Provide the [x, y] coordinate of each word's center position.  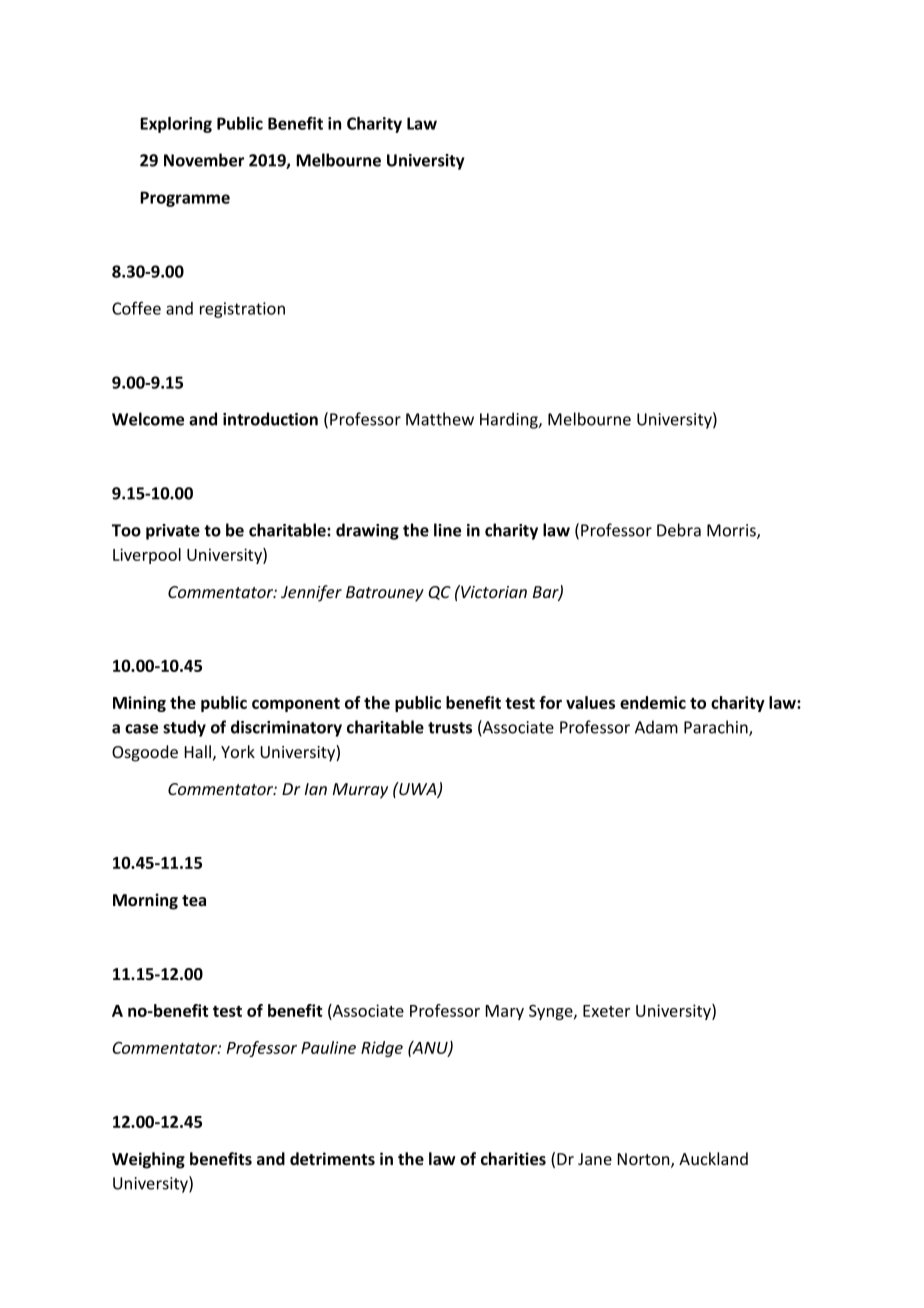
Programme [185, 199]
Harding [510, 420]
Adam [656, 727]
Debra [679, 530]
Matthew [440, 419]
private [173, 532]
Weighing [148, 1160]
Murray [360, 791]
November [204, 160]
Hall [198, 751]
